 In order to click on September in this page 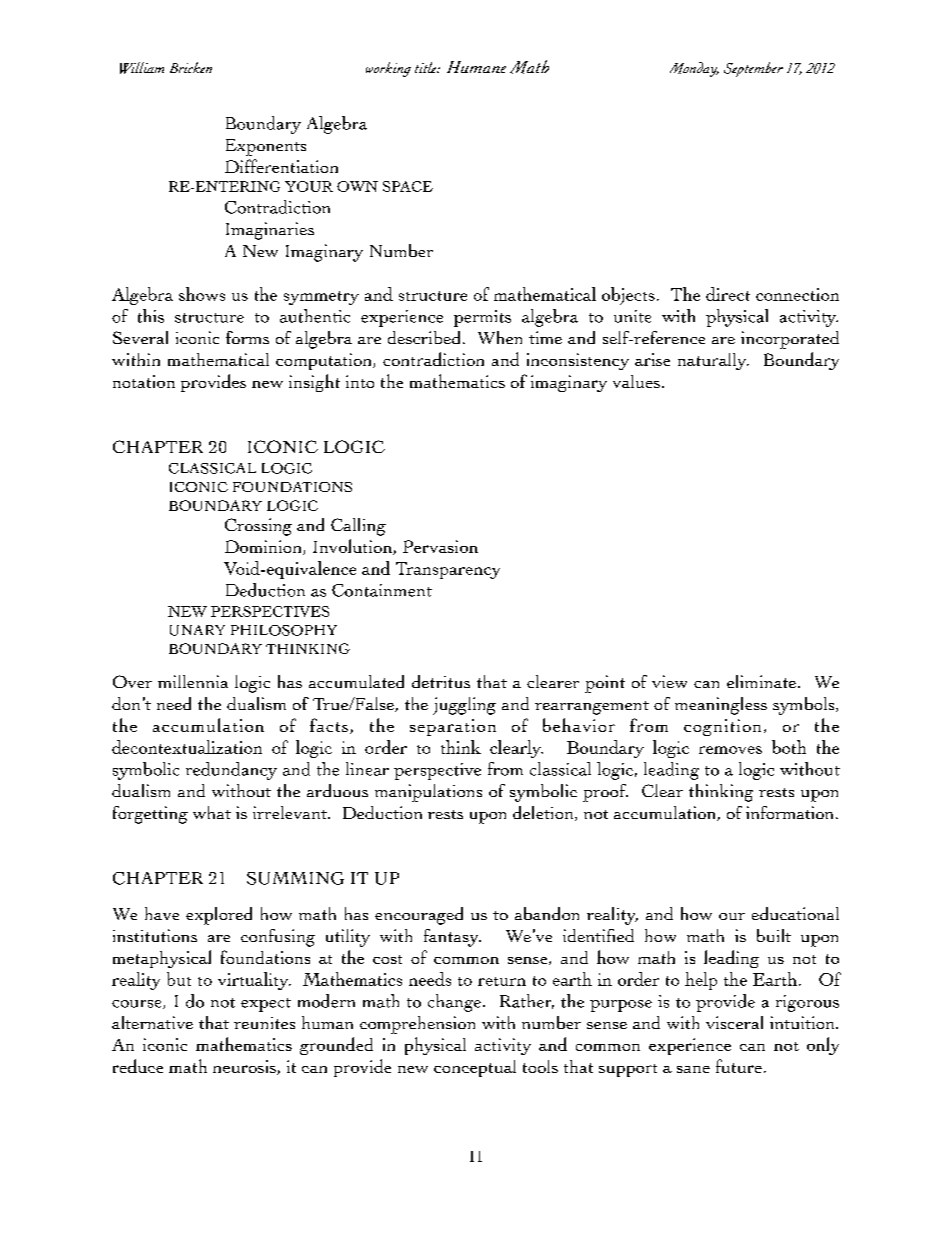, I will do `click(753, 69)`.
